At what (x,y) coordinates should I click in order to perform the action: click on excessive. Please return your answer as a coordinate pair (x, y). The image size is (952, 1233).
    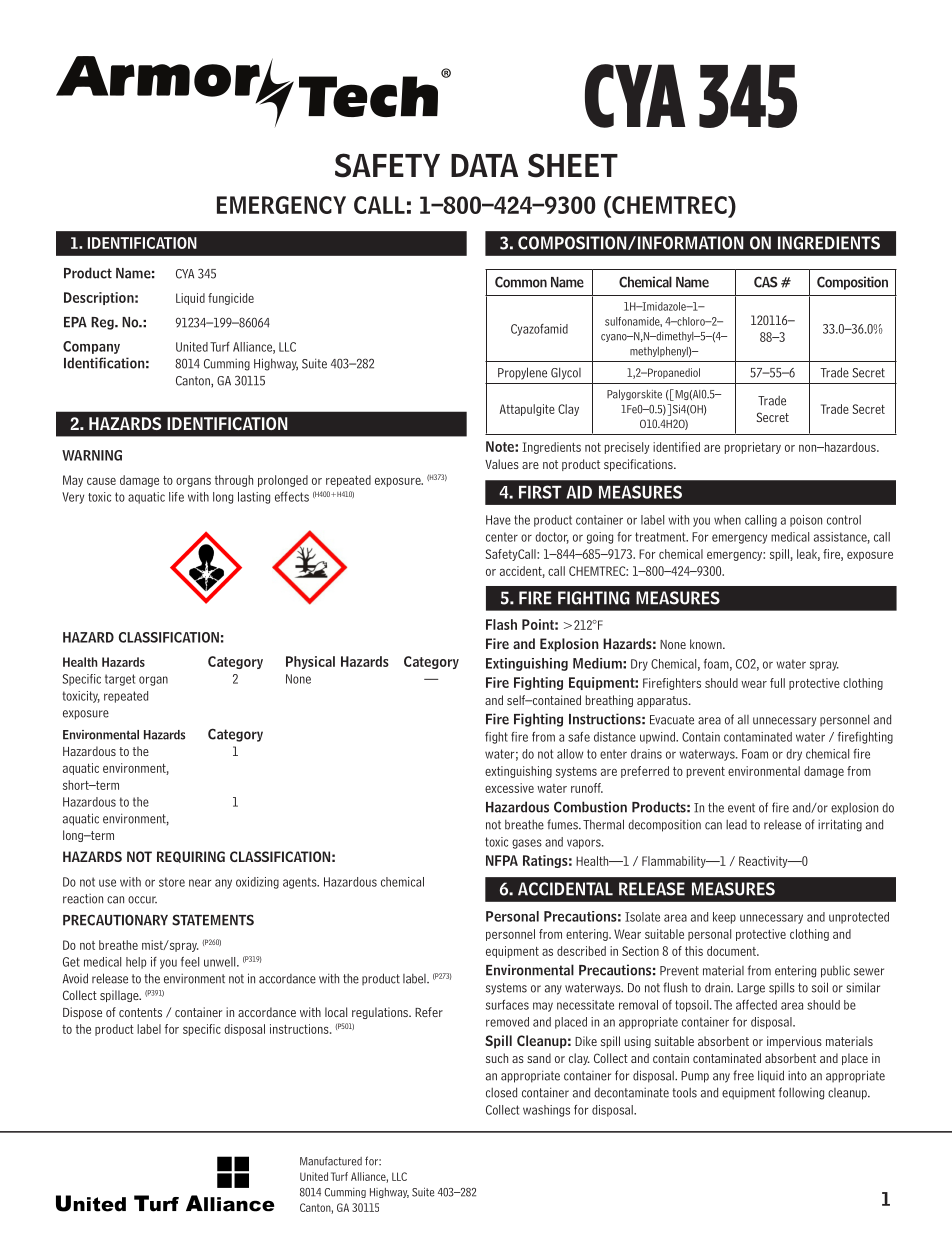
    Looking at the image, I should click on (509, 788).
